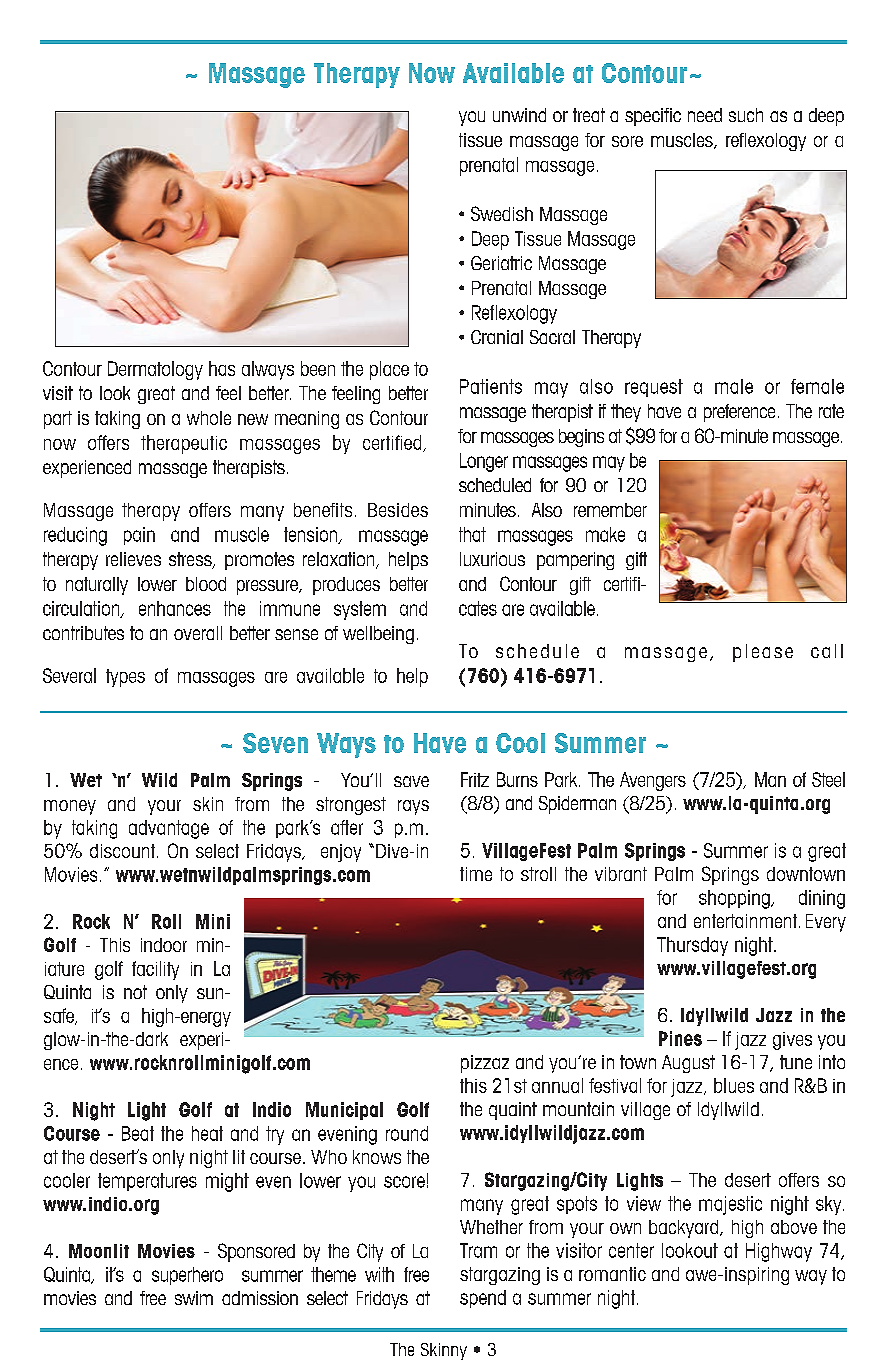 Image resolution: width=887 pixels, height=1372 pixels. Describe the element at coordinates (484, 462) in the screenshot. I see `Longer` at that location.
